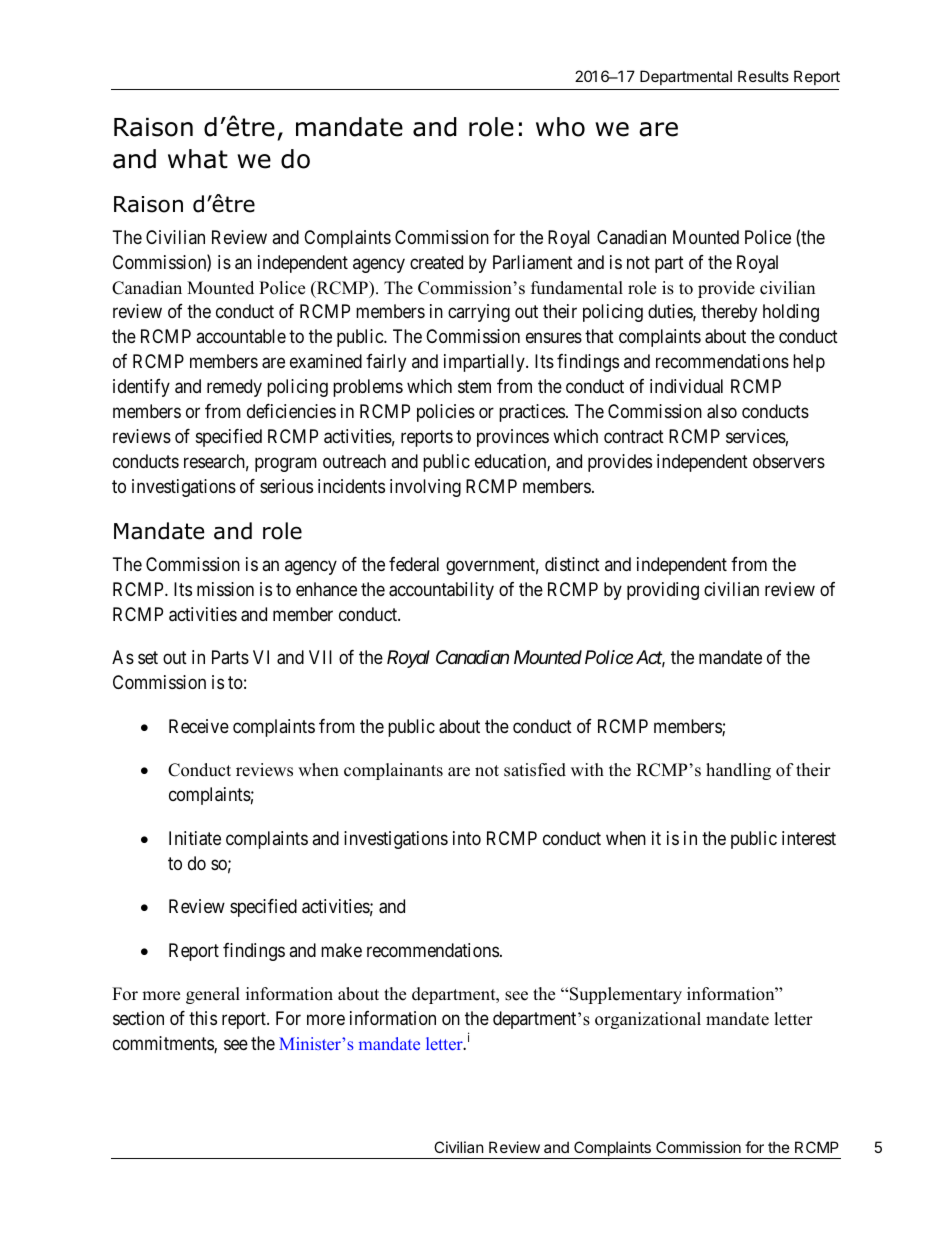 This page has height=1233, width=952. I want to click on enhance, so click(326, 589).
